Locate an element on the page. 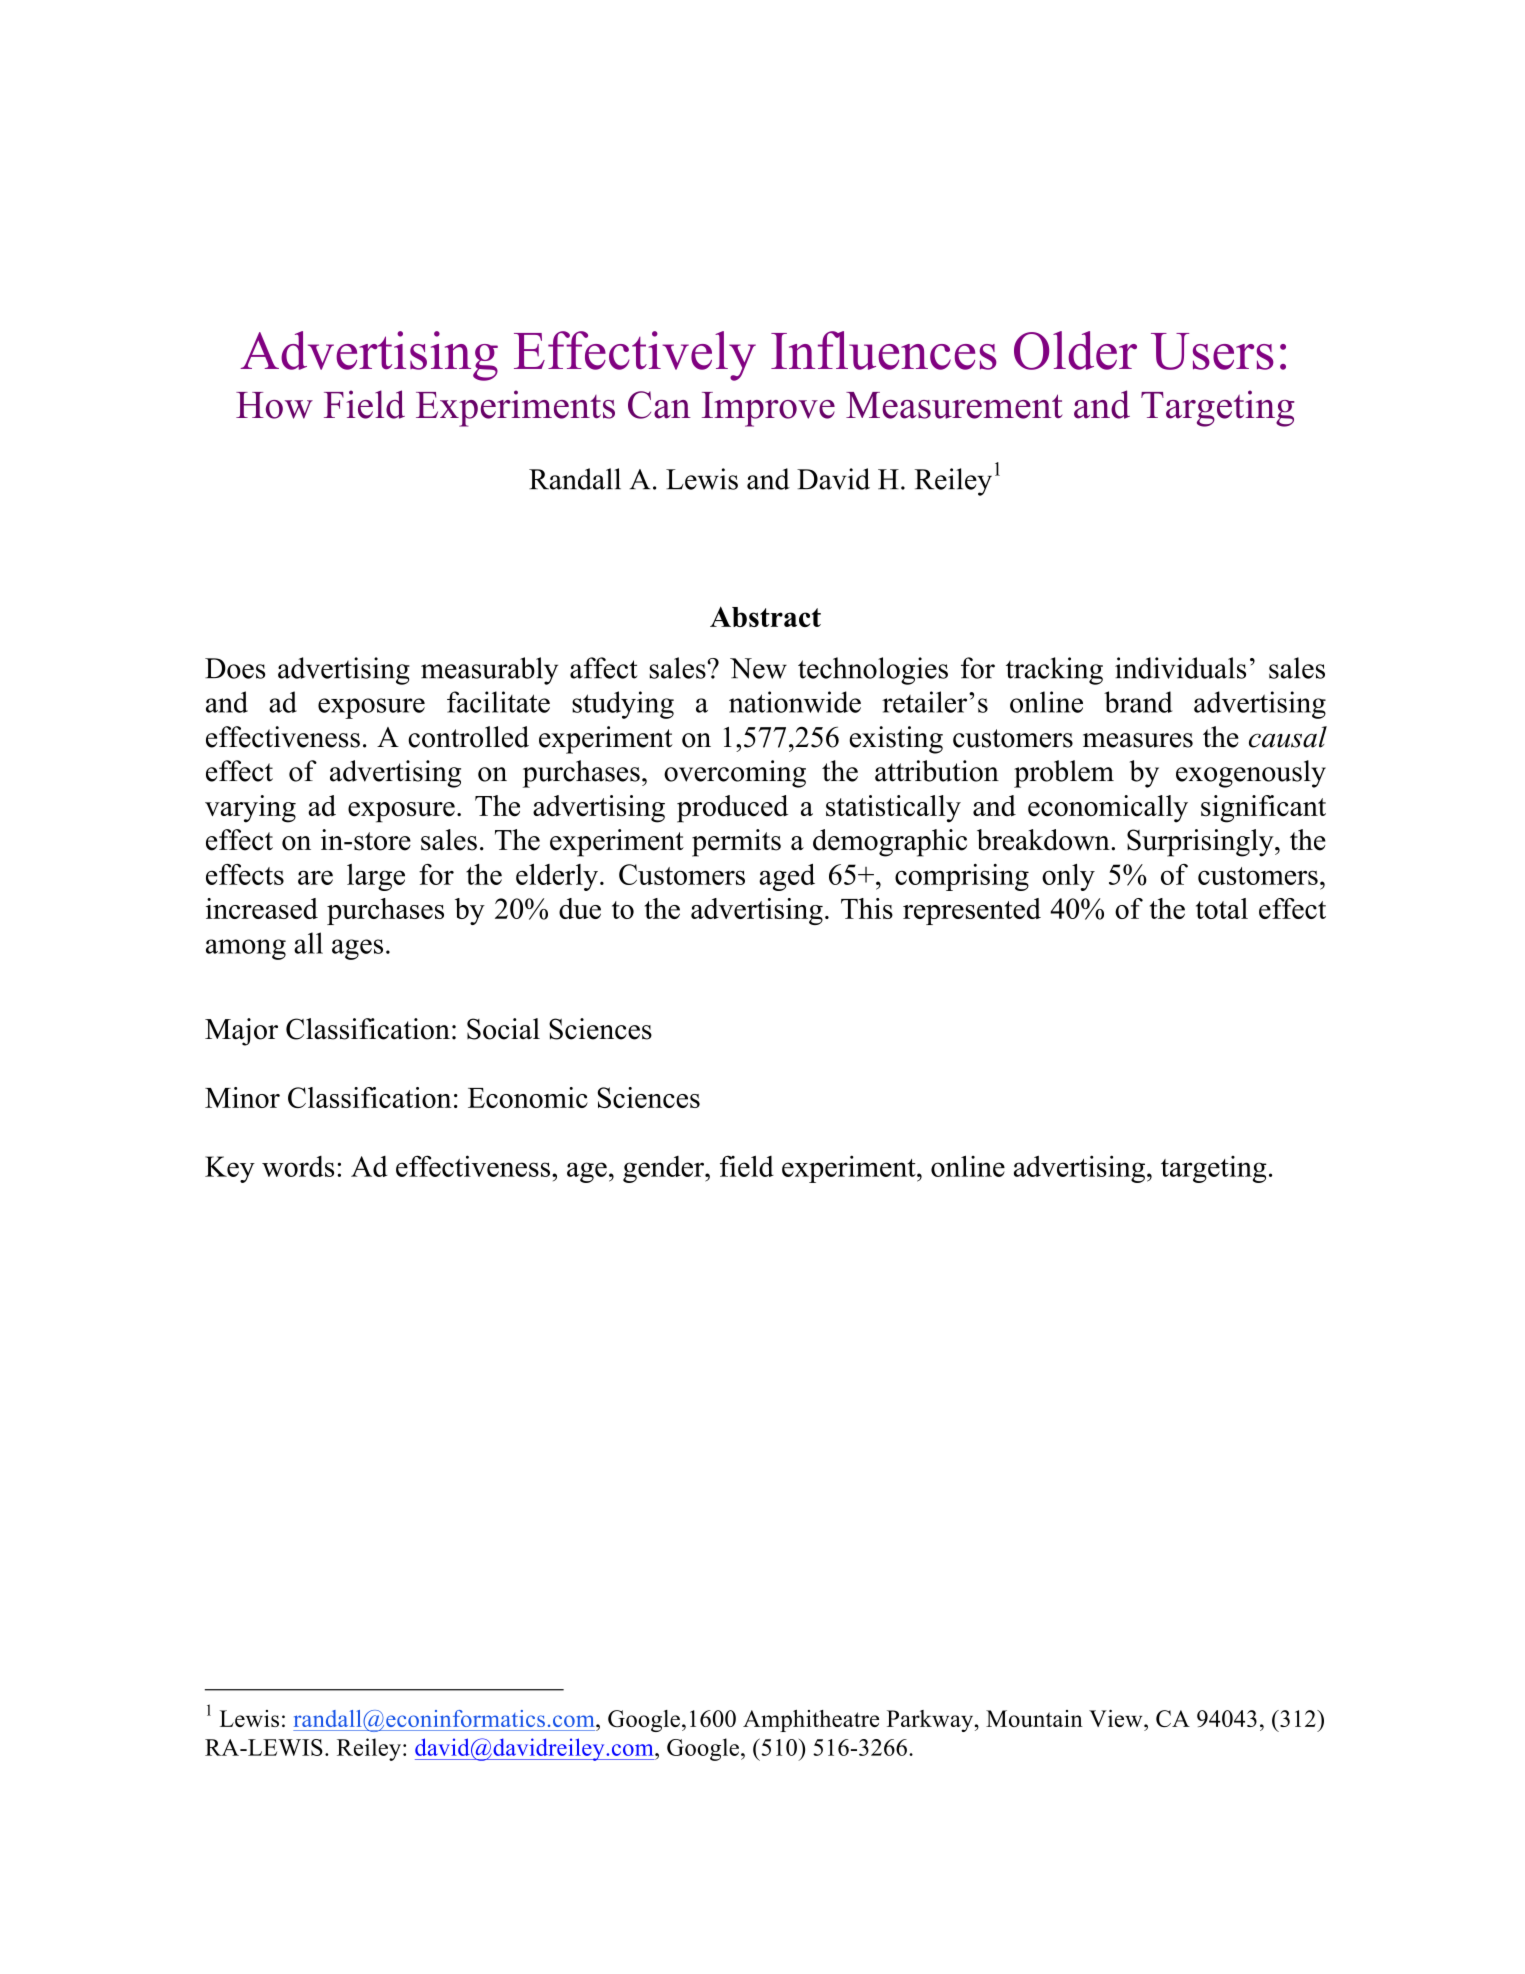 This page has height=1974, width=1525. words is located at coordinates (298, 1166).
